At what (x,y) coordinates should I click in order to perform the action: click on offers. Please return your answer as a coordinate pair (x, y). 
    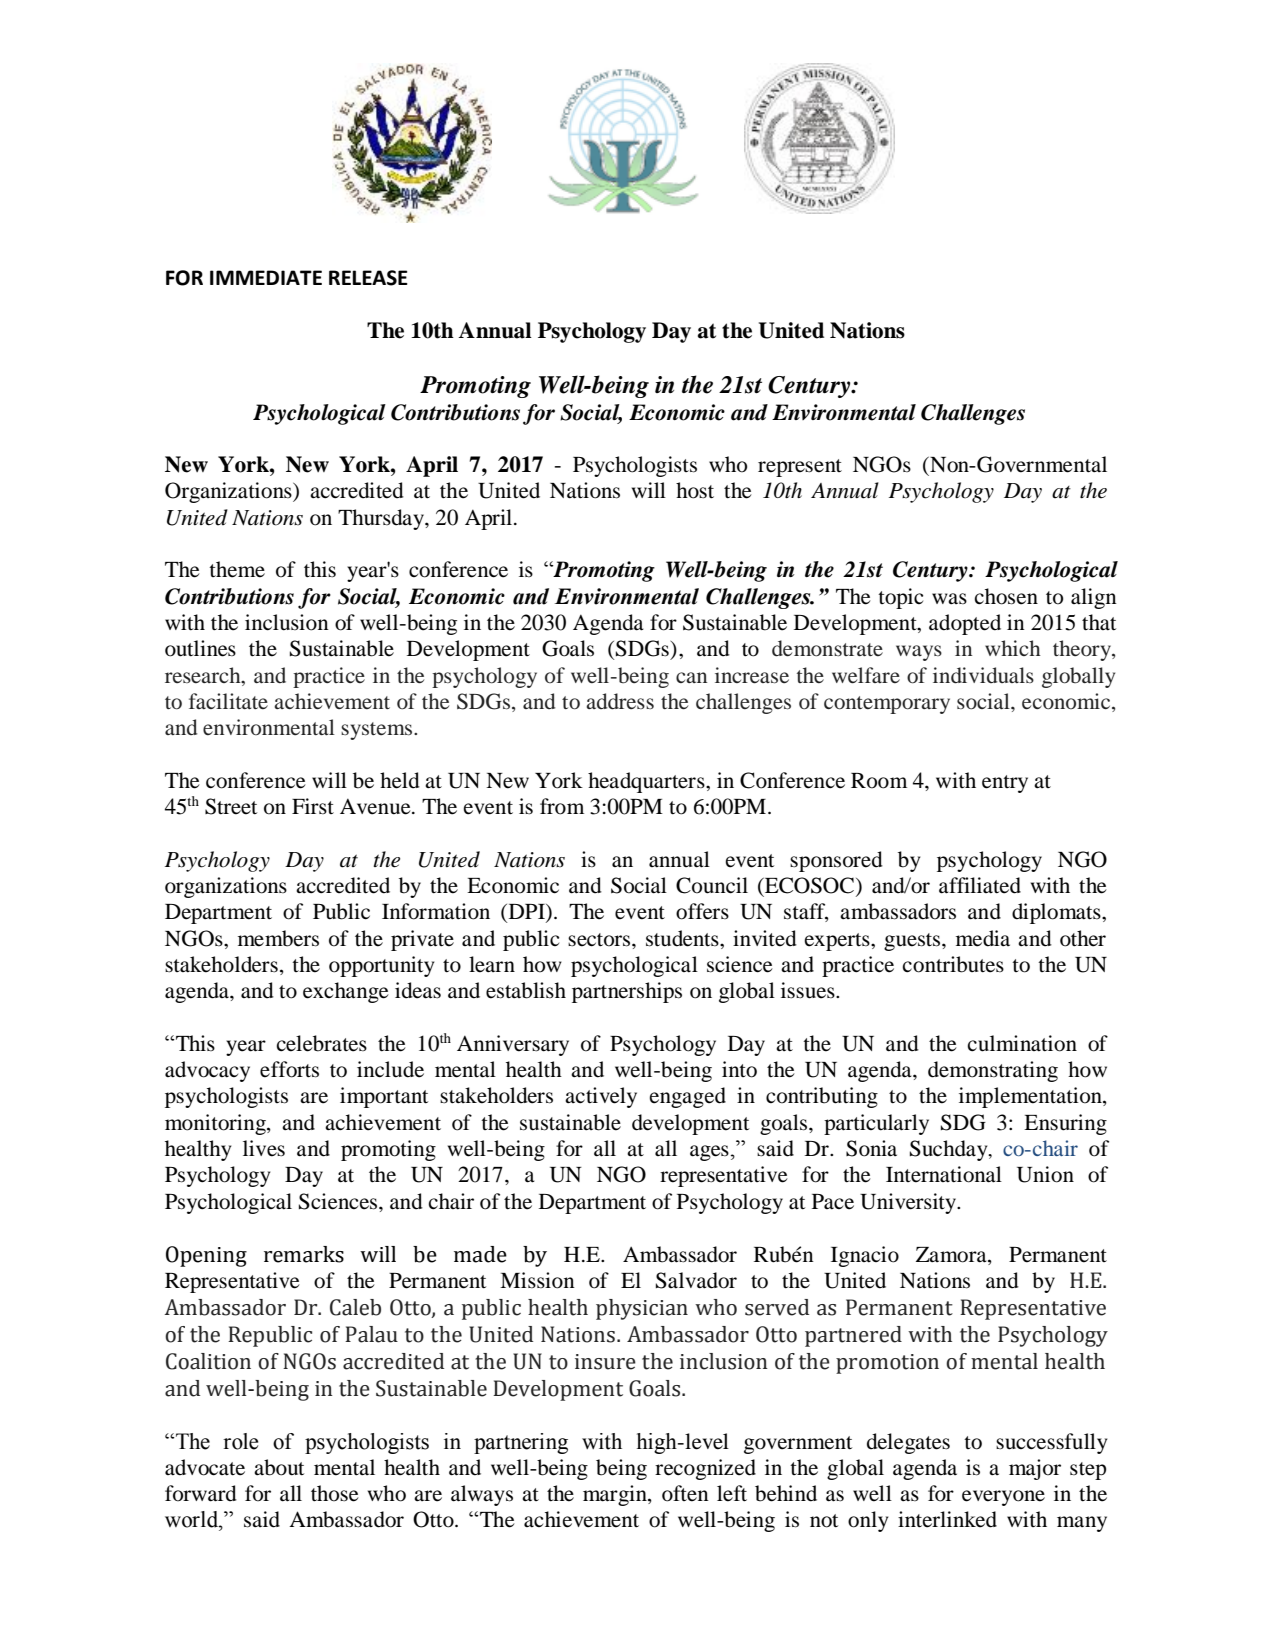
    Looking at the image, I should click on (702, 911).
